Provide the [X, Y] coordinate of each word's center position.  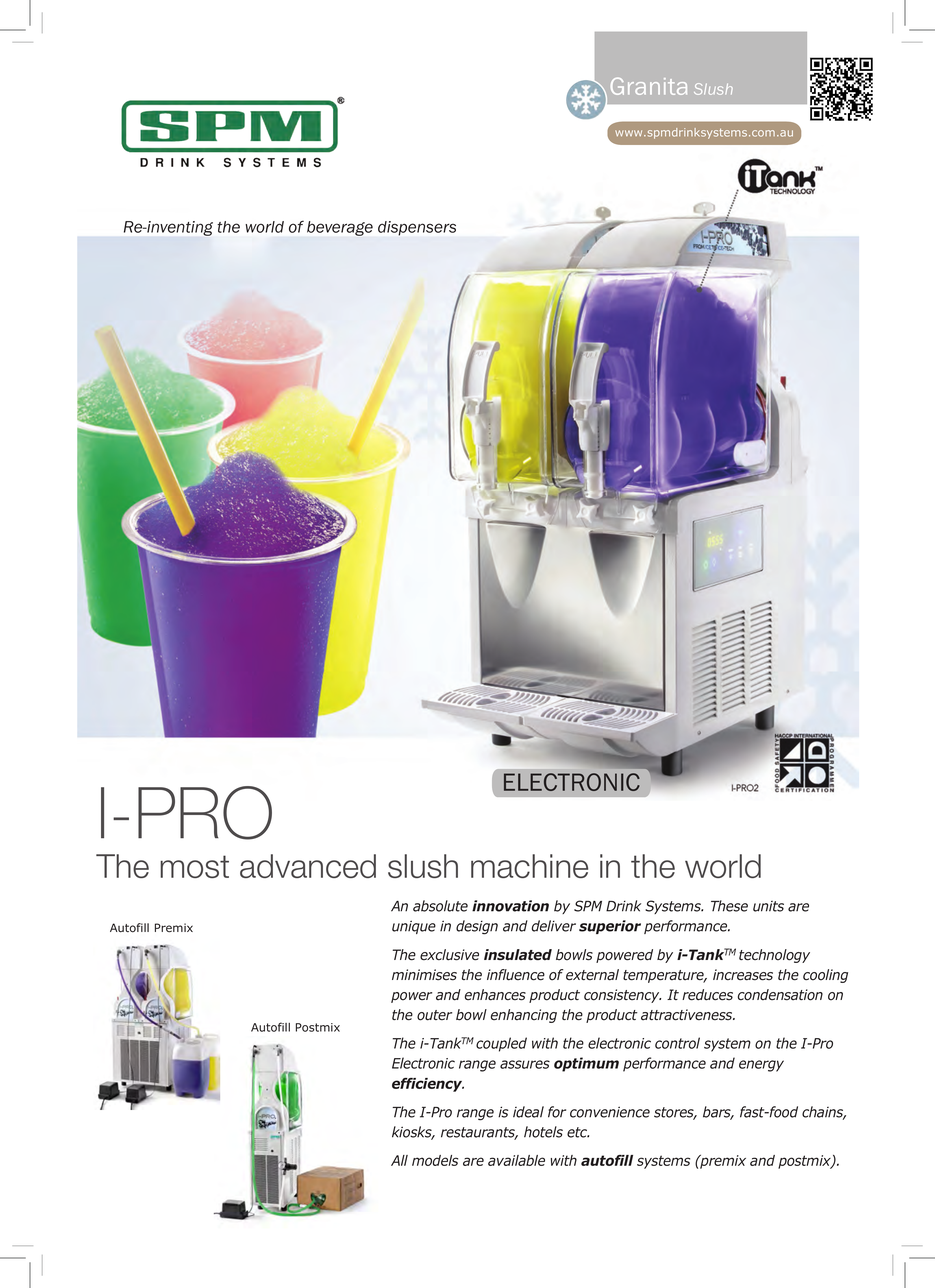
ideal [528, 1112]
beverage [340, 228]
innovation [510, 906]
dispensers [417, 228]
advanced [308, 866]
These [729, 906]
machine [529, 866]
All [399, 1160]
